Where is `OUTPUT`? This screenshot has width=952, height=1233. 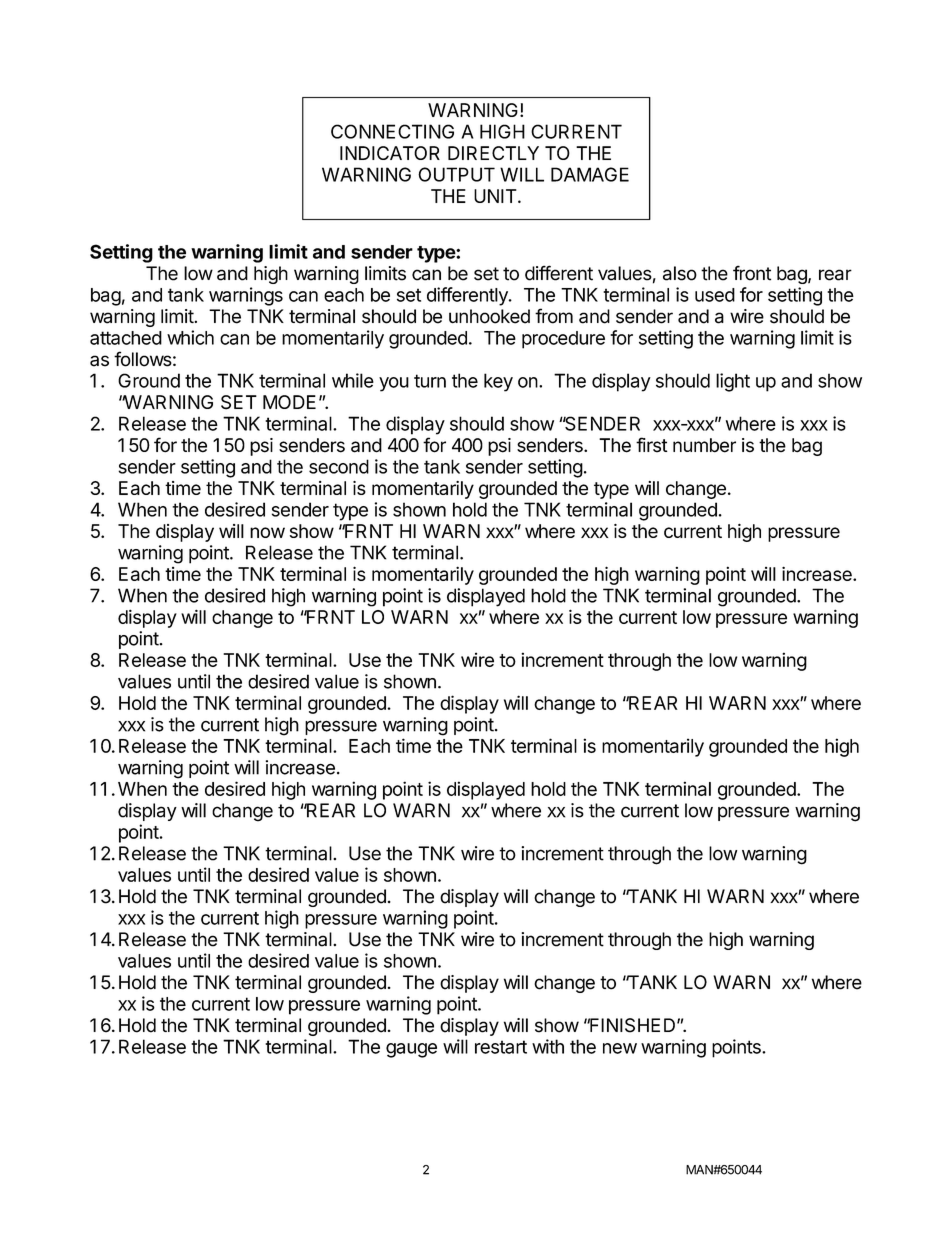
OUTPUT is located at coordinates (456, 174).
